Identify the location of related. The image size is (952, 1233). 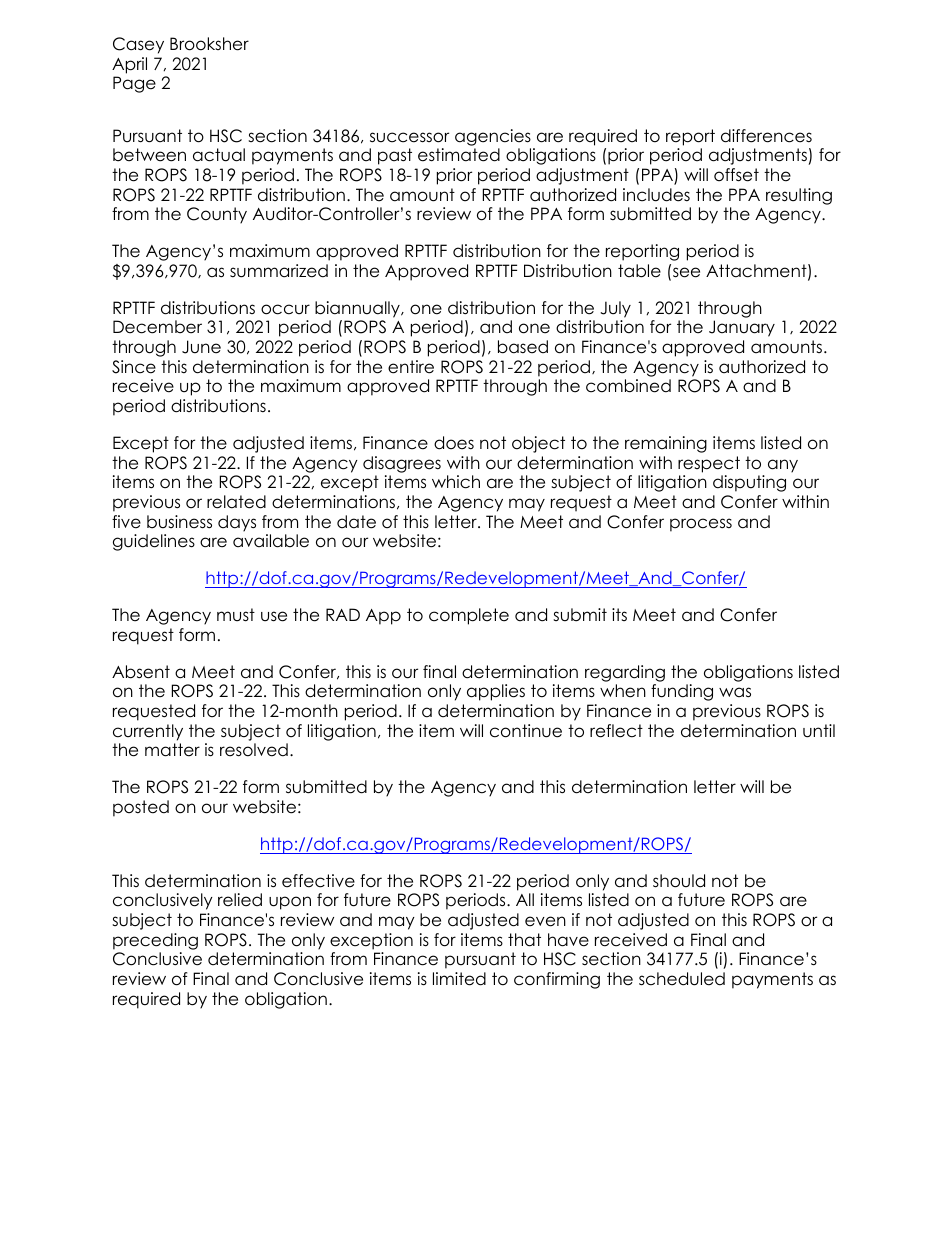
(236, 502).
